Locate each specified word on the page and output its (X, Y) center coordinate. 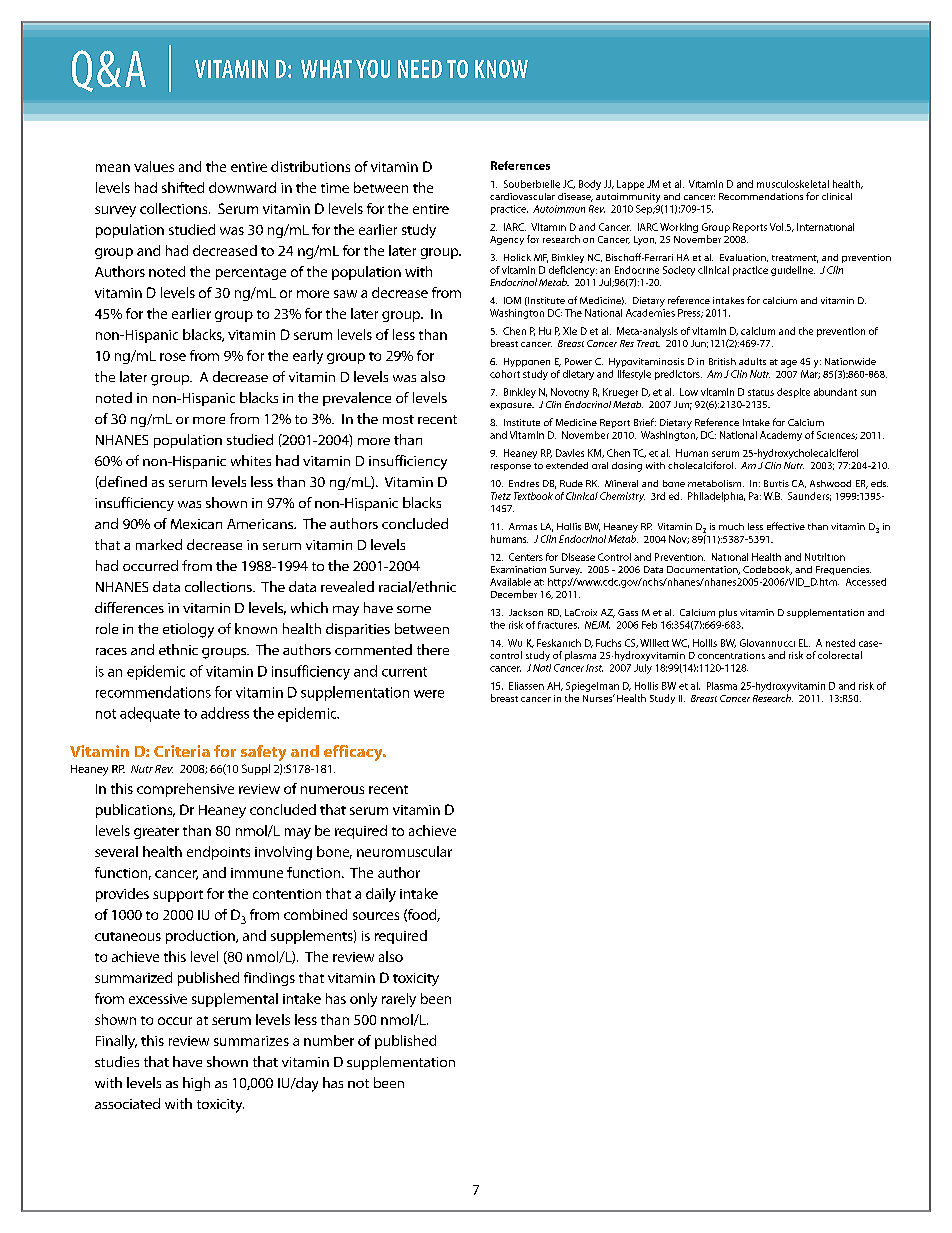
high (196, 1084)
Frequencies (843, 570)
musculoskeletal (793, 184)
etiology (188, 630)
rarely (399, 1000)
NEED (420, 69)
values (154, 166)
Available (510, 582)
